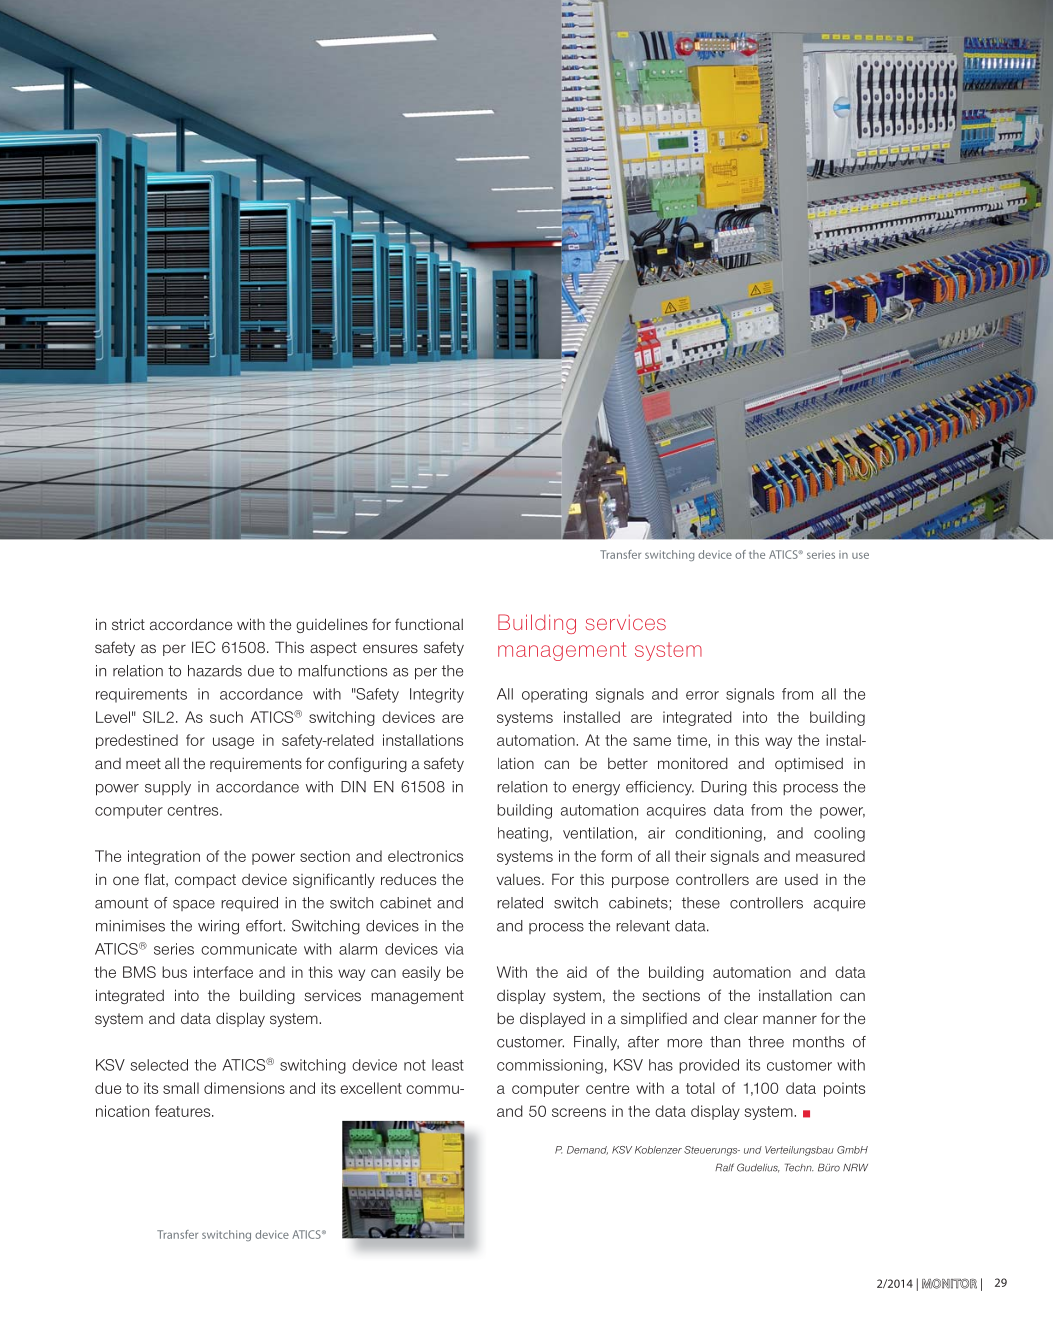  What do you see at coordinates (429, 624) in the page?
I see `functional` at bounding box center [429, 624].
